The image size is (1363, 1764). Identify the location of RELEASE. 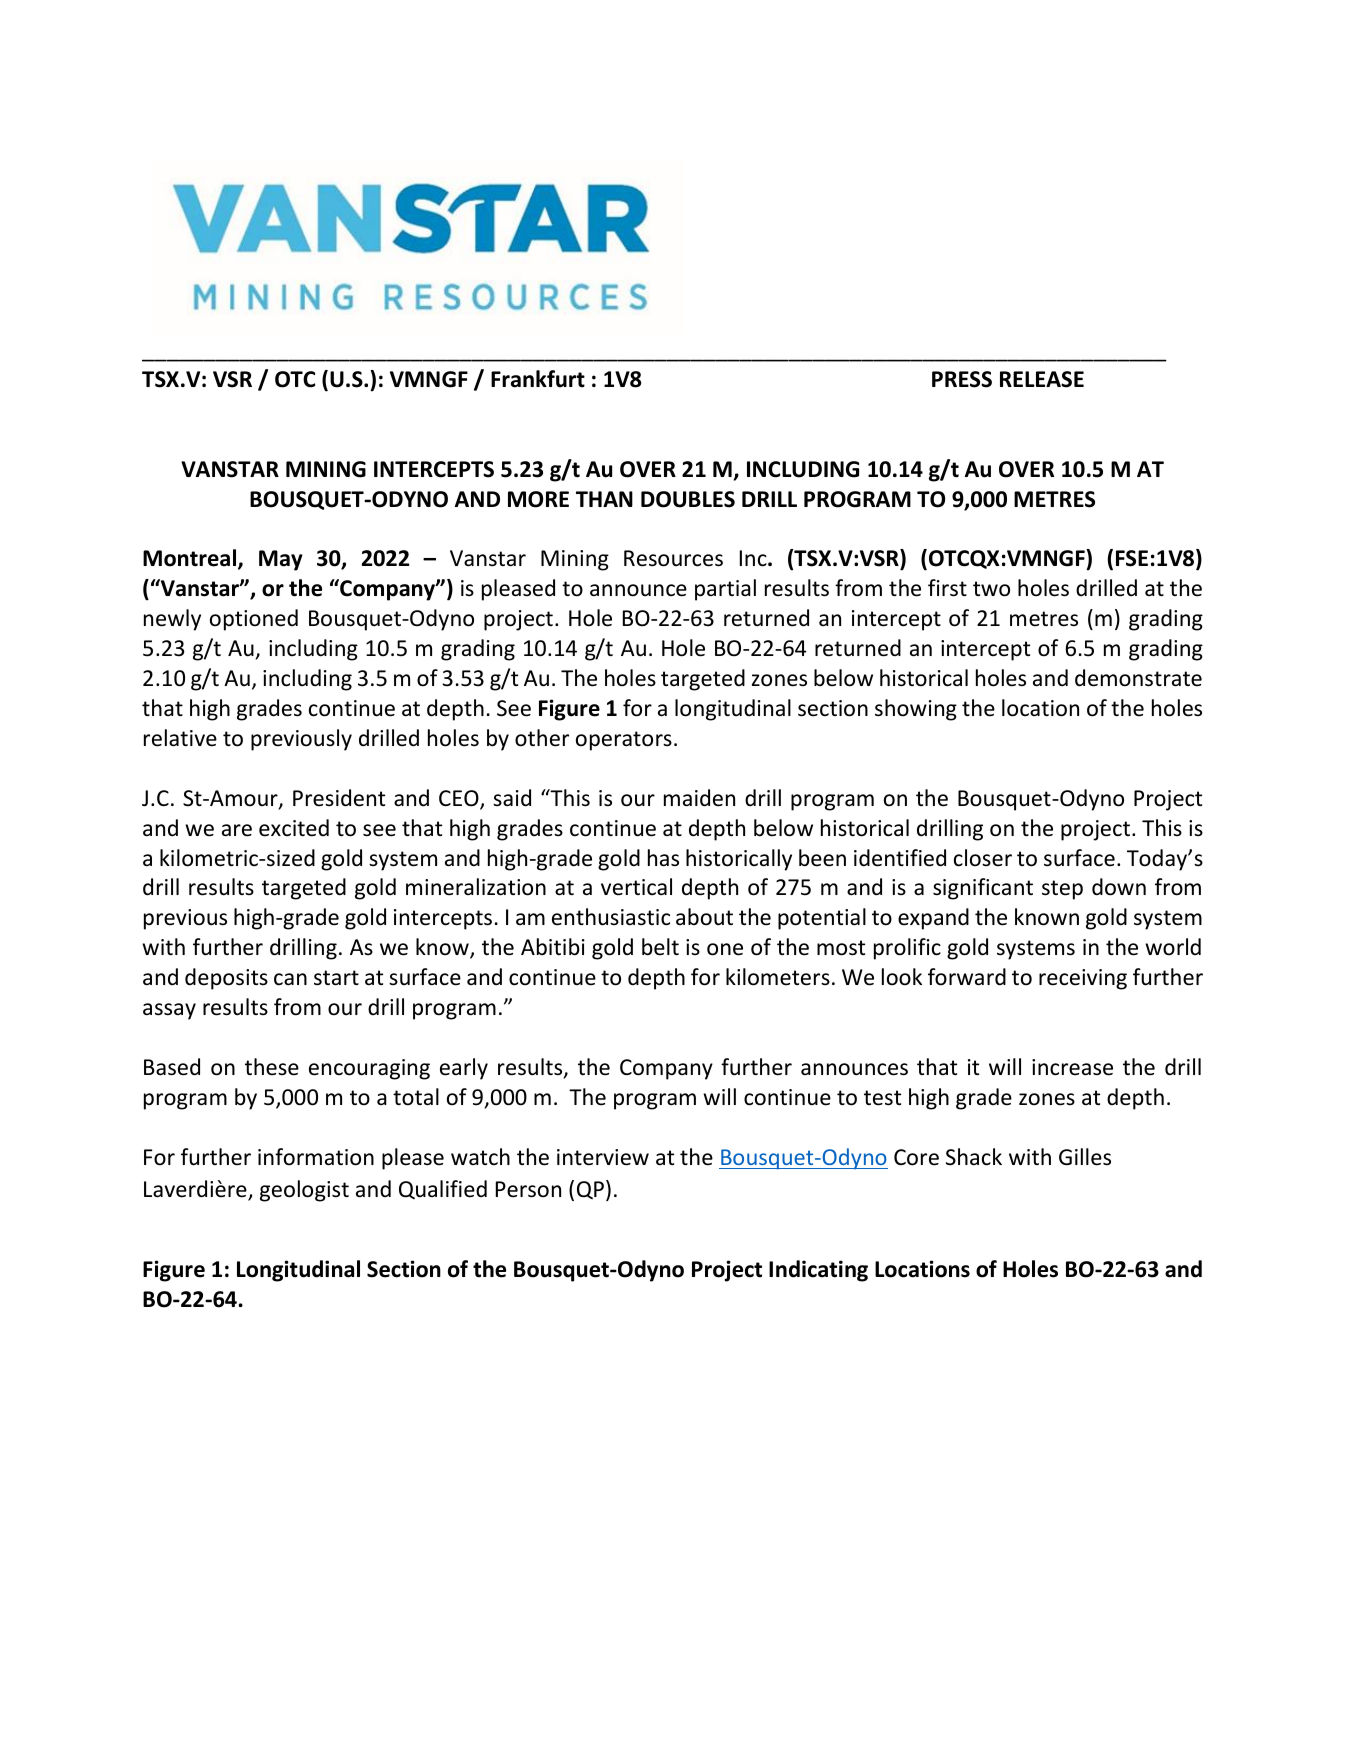
(1042, 379).
